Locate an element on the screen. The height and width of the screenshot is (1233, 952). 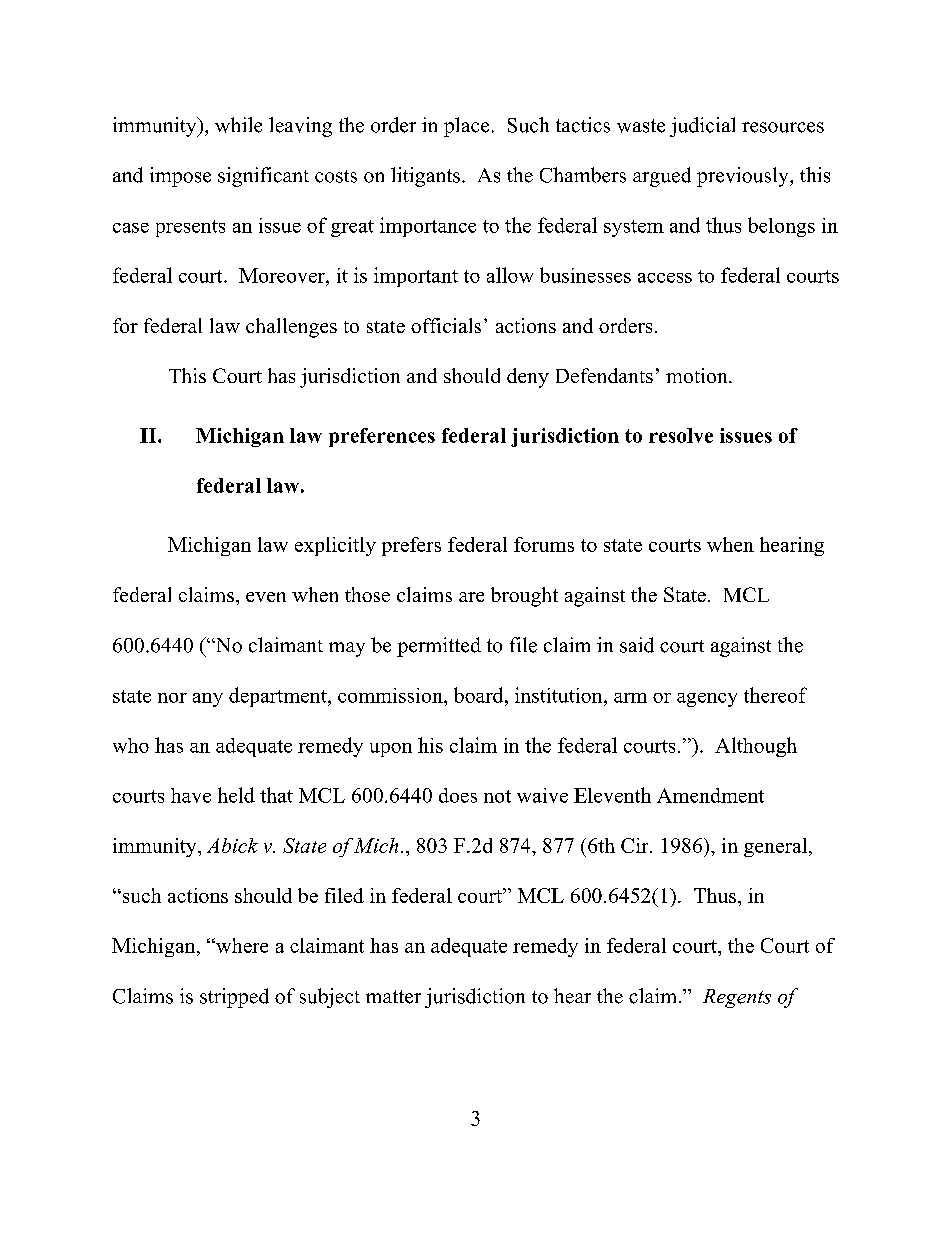
have is located at coordinates (191, 795).
